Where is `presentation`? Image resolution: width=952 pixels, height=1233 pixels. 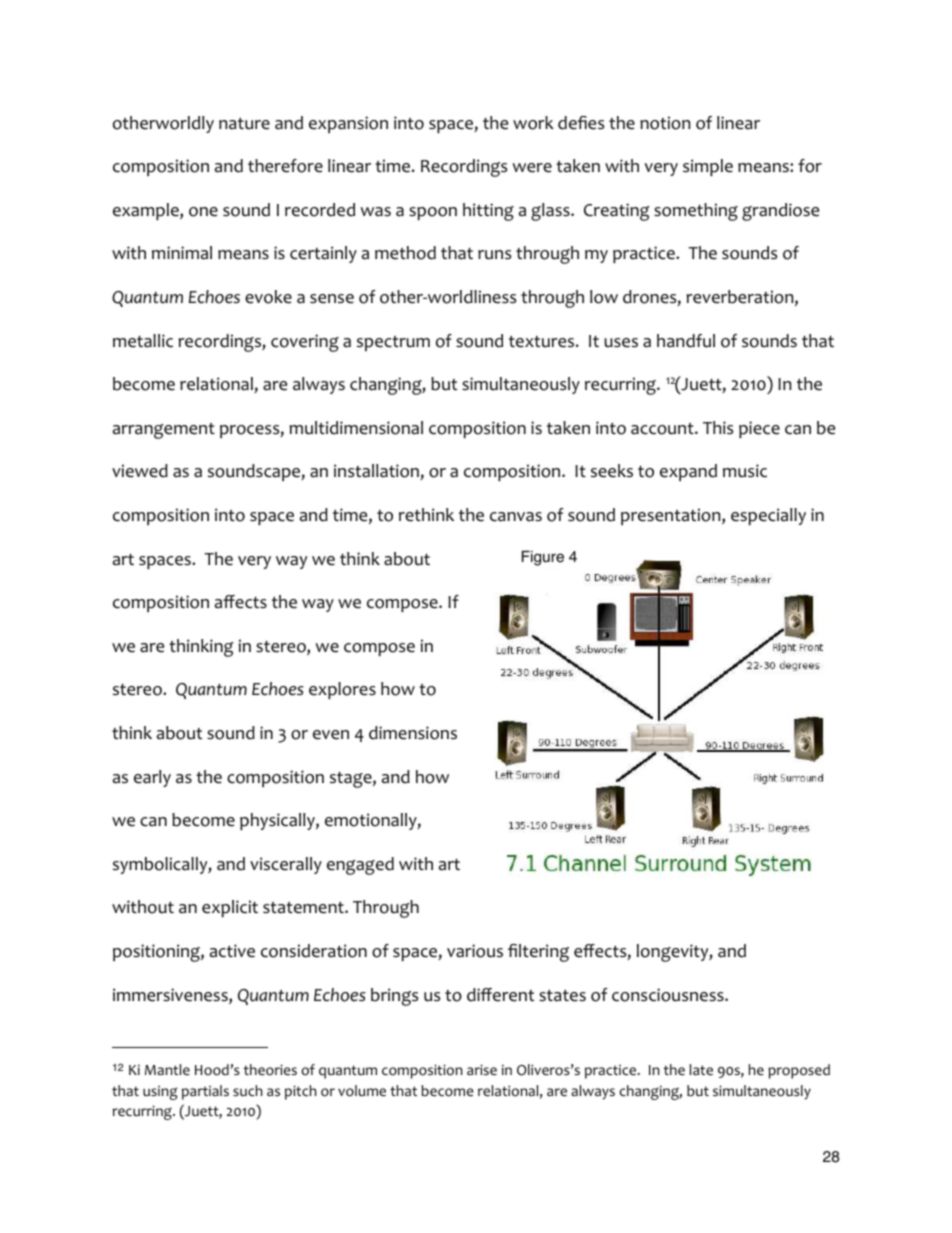 presentation is located at coordinates (672, 516).
